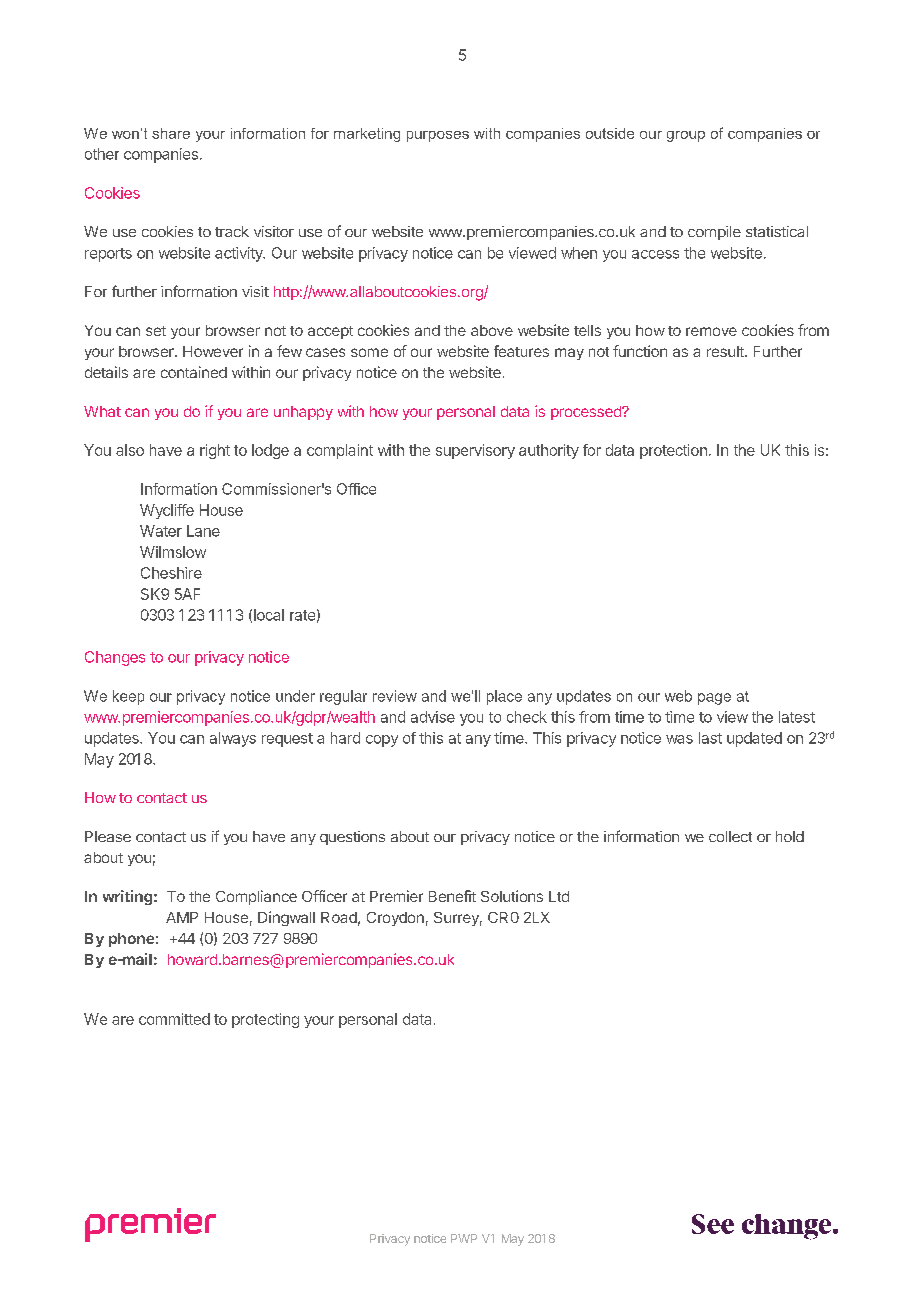 Image resolution: width=924 pixels, height=1309 pixels. What do you see at coordinates (171, 133) in the screenshot?
I see `share` at bounding box center [171, 133].
